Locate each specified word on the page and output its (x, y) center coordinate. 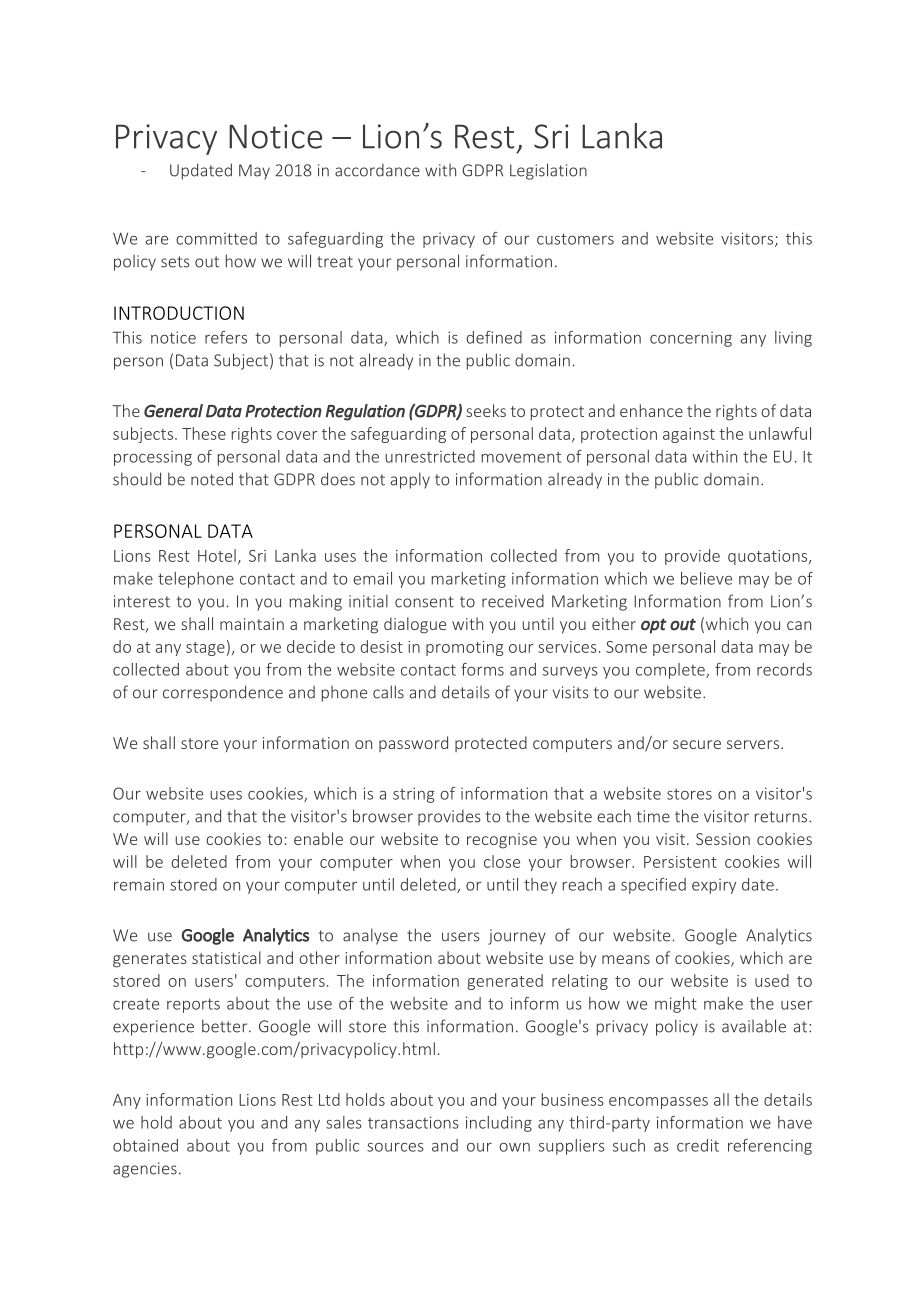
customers (575, 239)
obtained (145, 1145)
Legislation (548, 171)
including (499, 1124)
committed (216, 238)
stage (205, 649)
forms (482, 669)
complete (671, 671)
